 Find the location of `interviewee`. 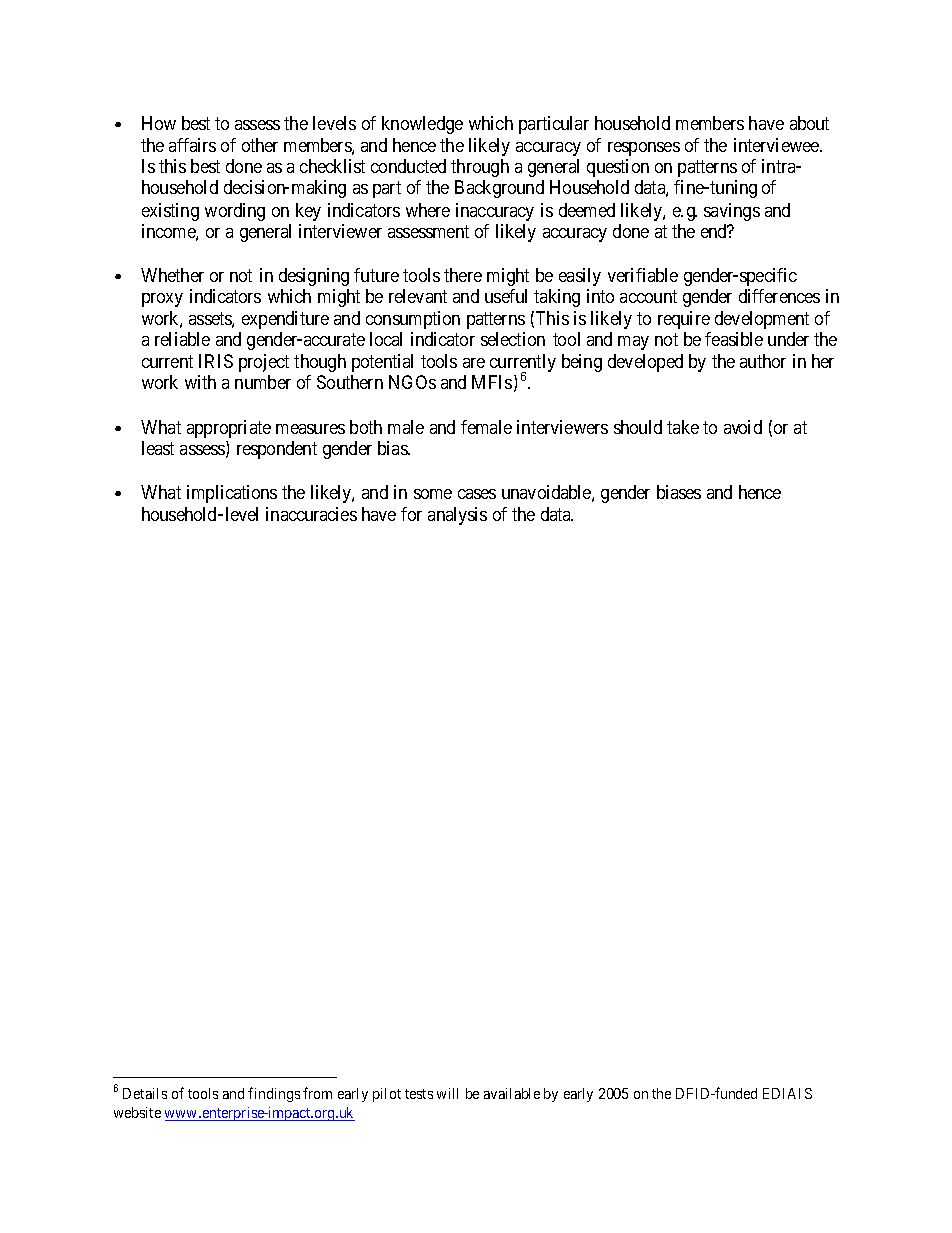

interviewee is located at coordinates (777, 145).
